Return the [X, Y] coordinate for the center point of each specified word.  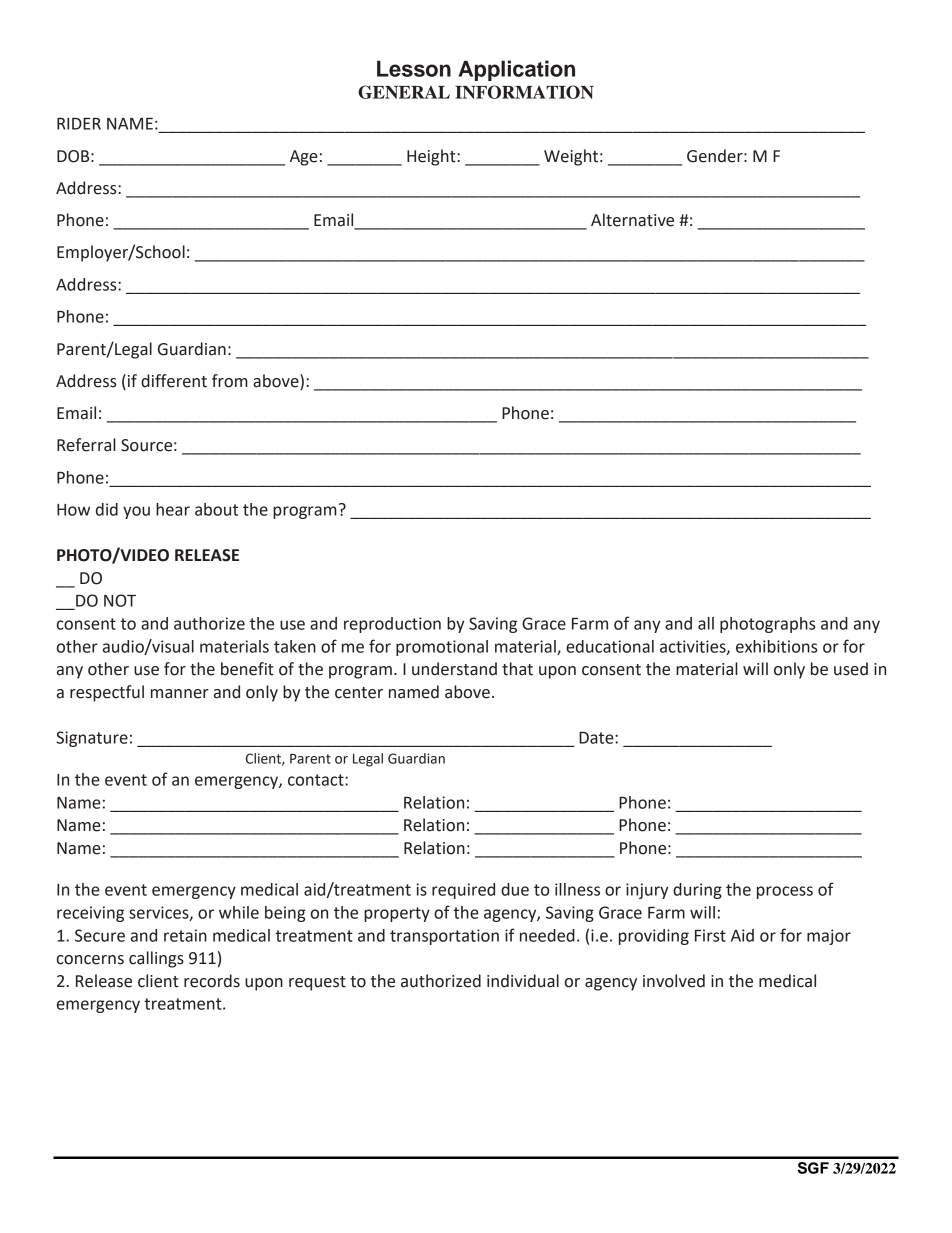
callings [156, 959]
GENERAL [404, 92]
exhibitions [776, 646]
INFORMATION [524, 92]
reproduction [392, 625]
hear [173, 509]
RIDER [79, 124]
